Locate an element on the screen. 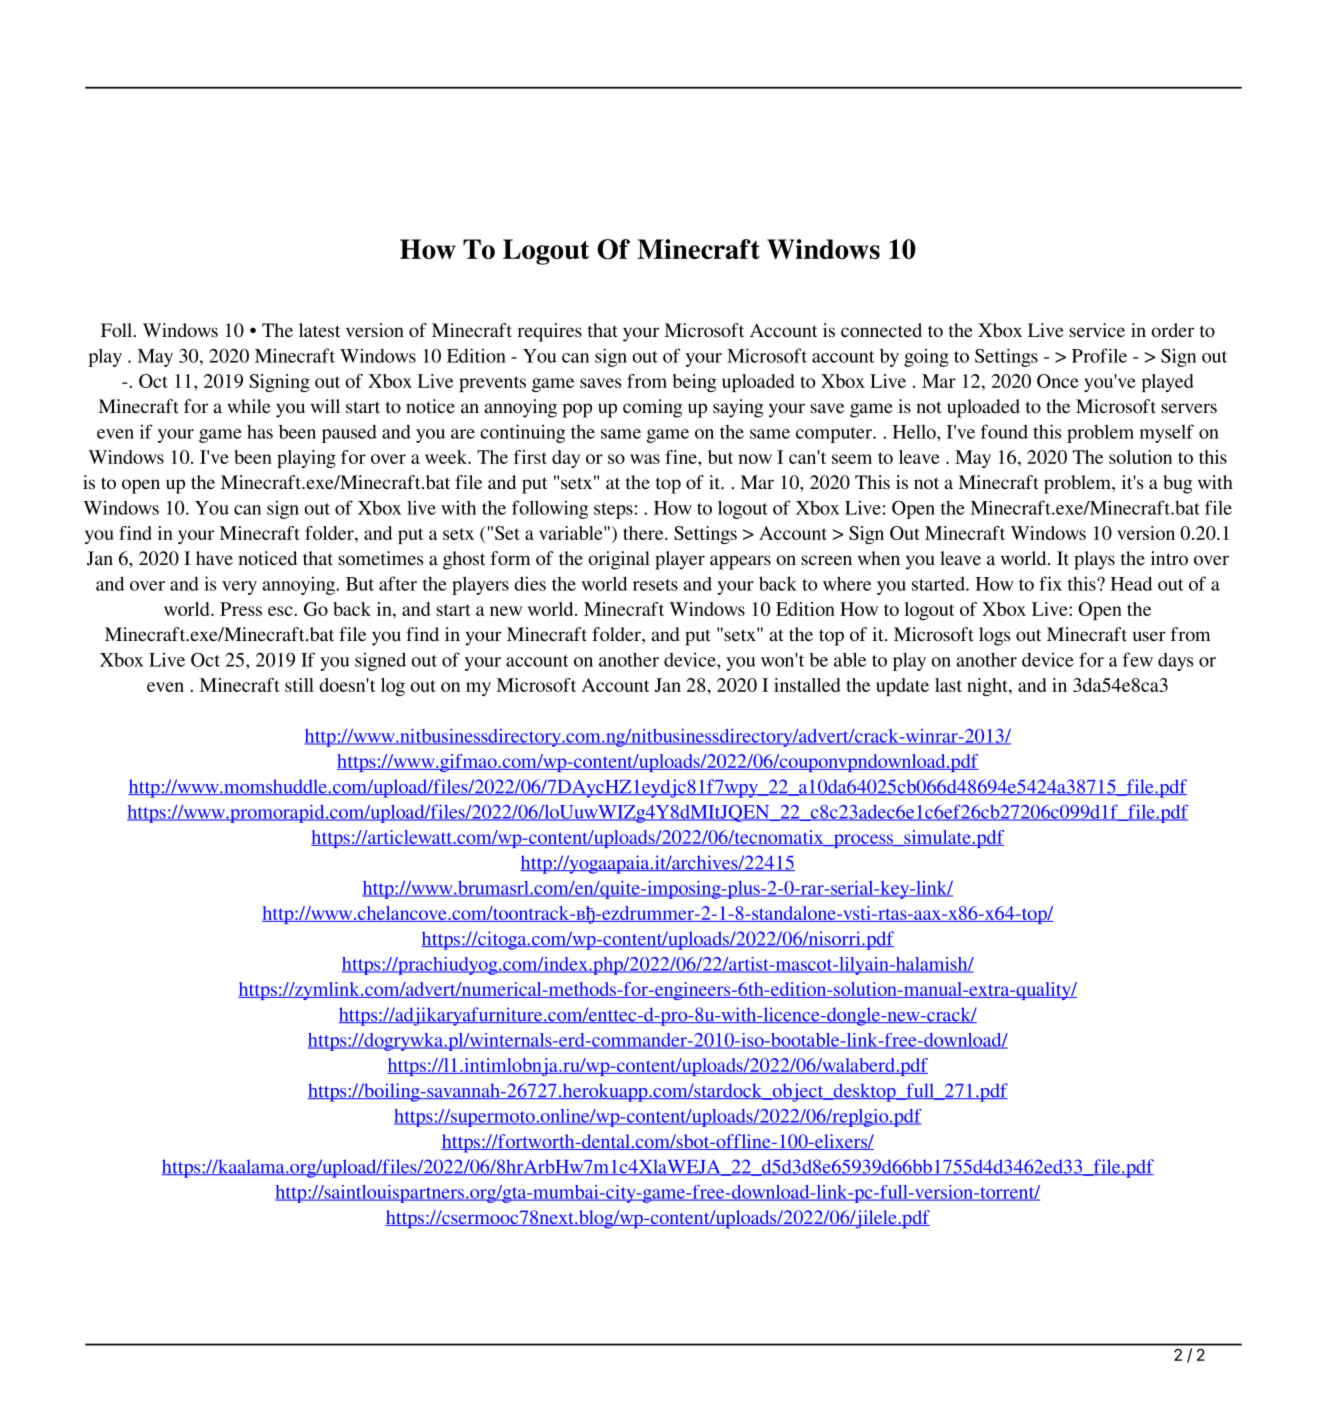 Image resolution: width=1327 pixels, height=1402 pixels. found is located at coordinates (1004, 431).
